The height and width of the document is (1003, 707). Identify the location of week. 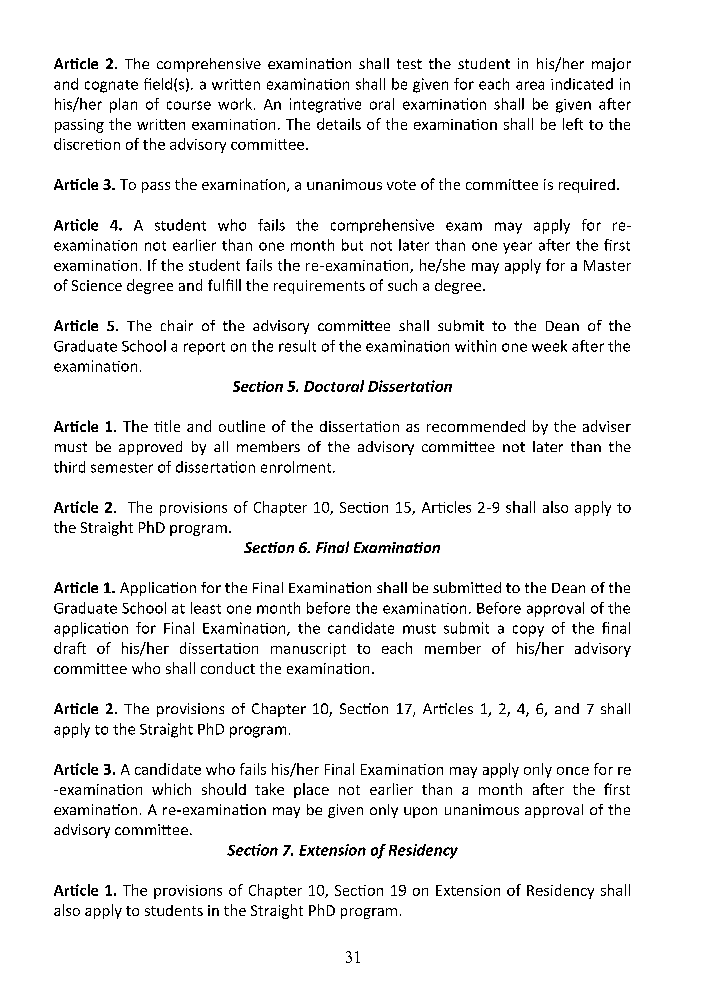
(549, 346).
